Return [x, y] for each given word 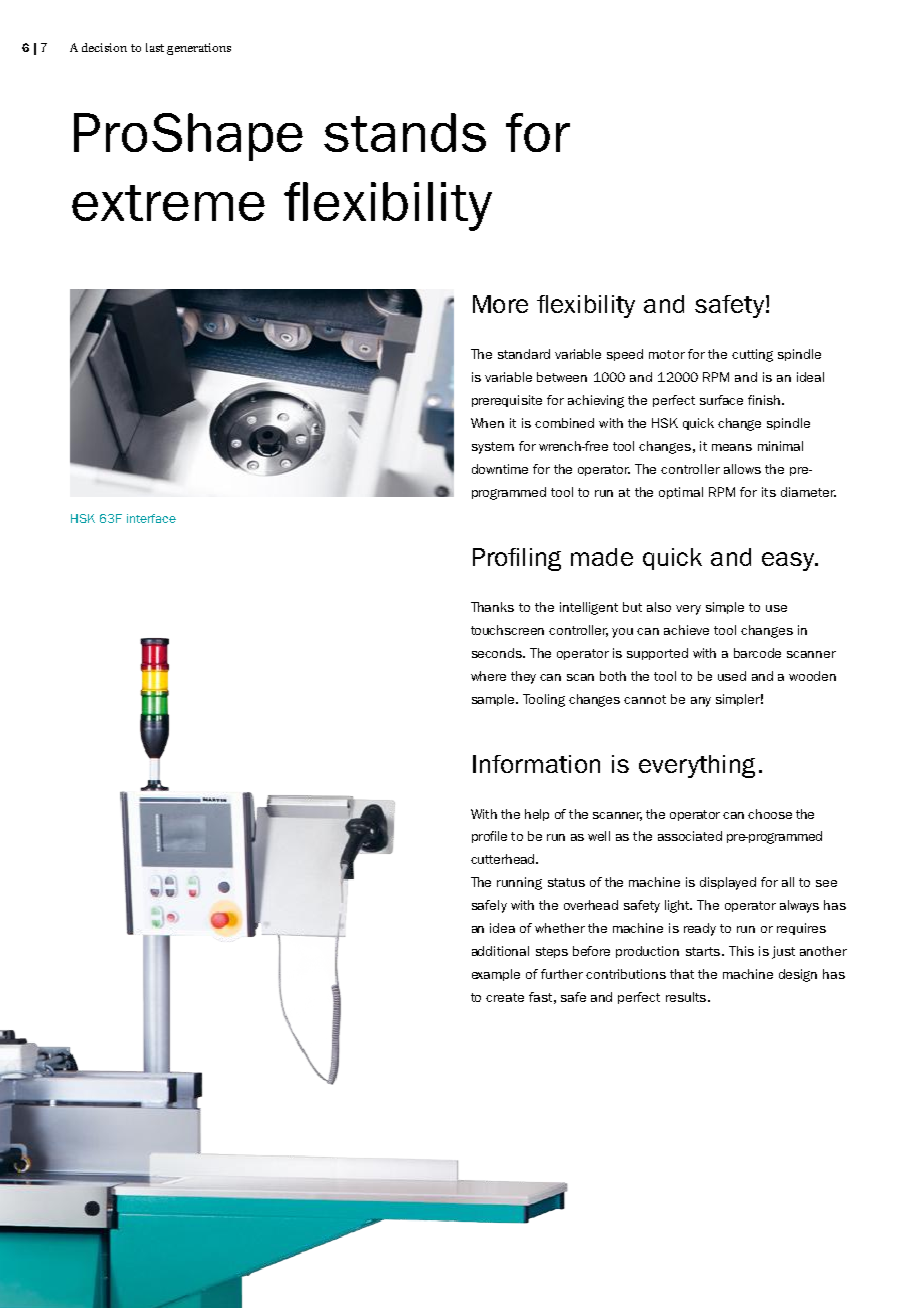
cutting [752, 355]
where [488, 676]
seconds [498, 653]
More [500, 304]
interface [151, 518]
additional [500, 951]
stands [405, 132]
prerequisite [507, 401]
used [732, 676]
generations [199, 49]
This [741, 951]
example [496, 975]
